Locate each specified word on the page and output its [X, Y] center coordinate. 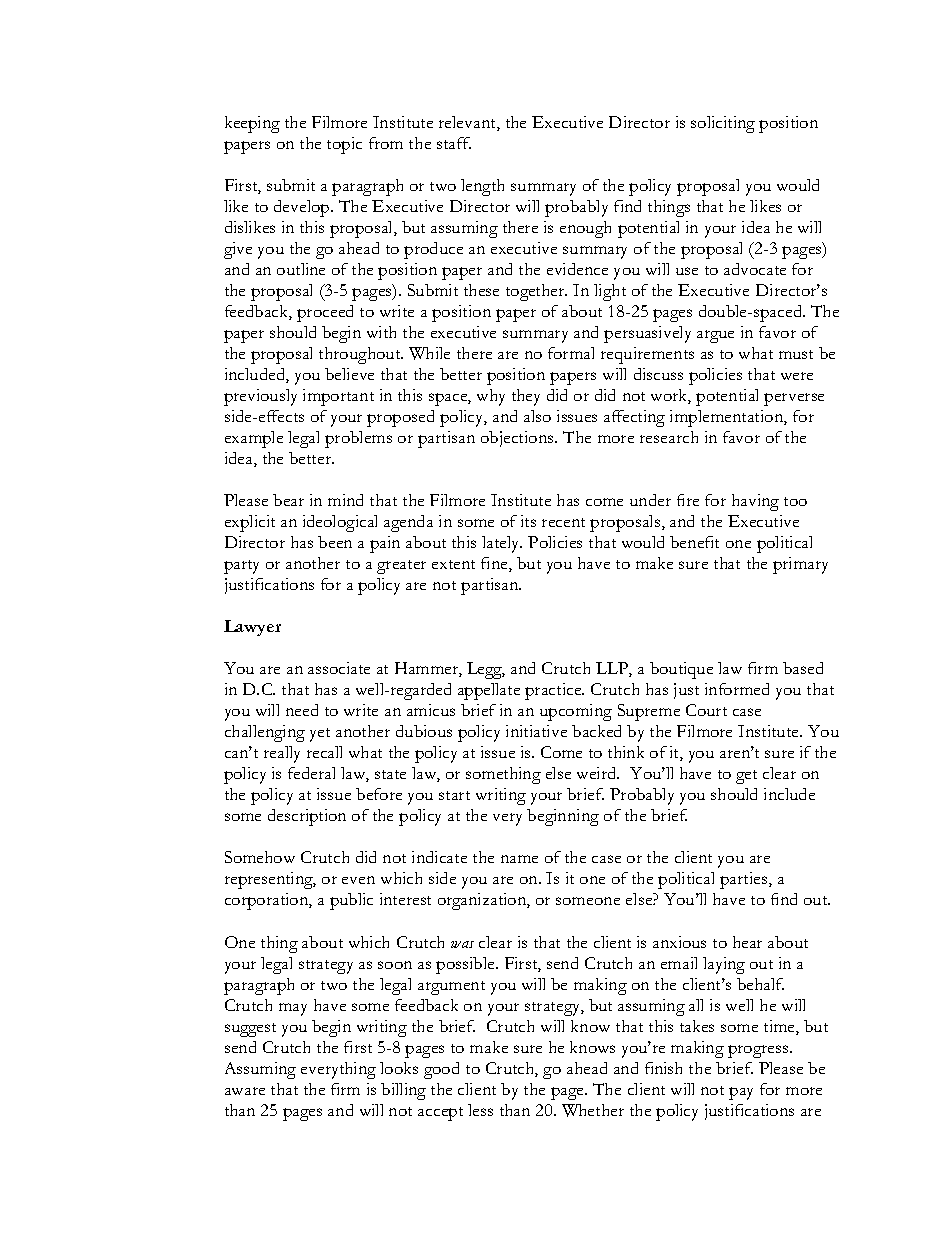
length [482, 187]
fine [495, 564]
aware [245, 1091]
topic [344, 145]
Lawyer [252, 628]
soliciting [723, 124]
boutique [681, 670]
